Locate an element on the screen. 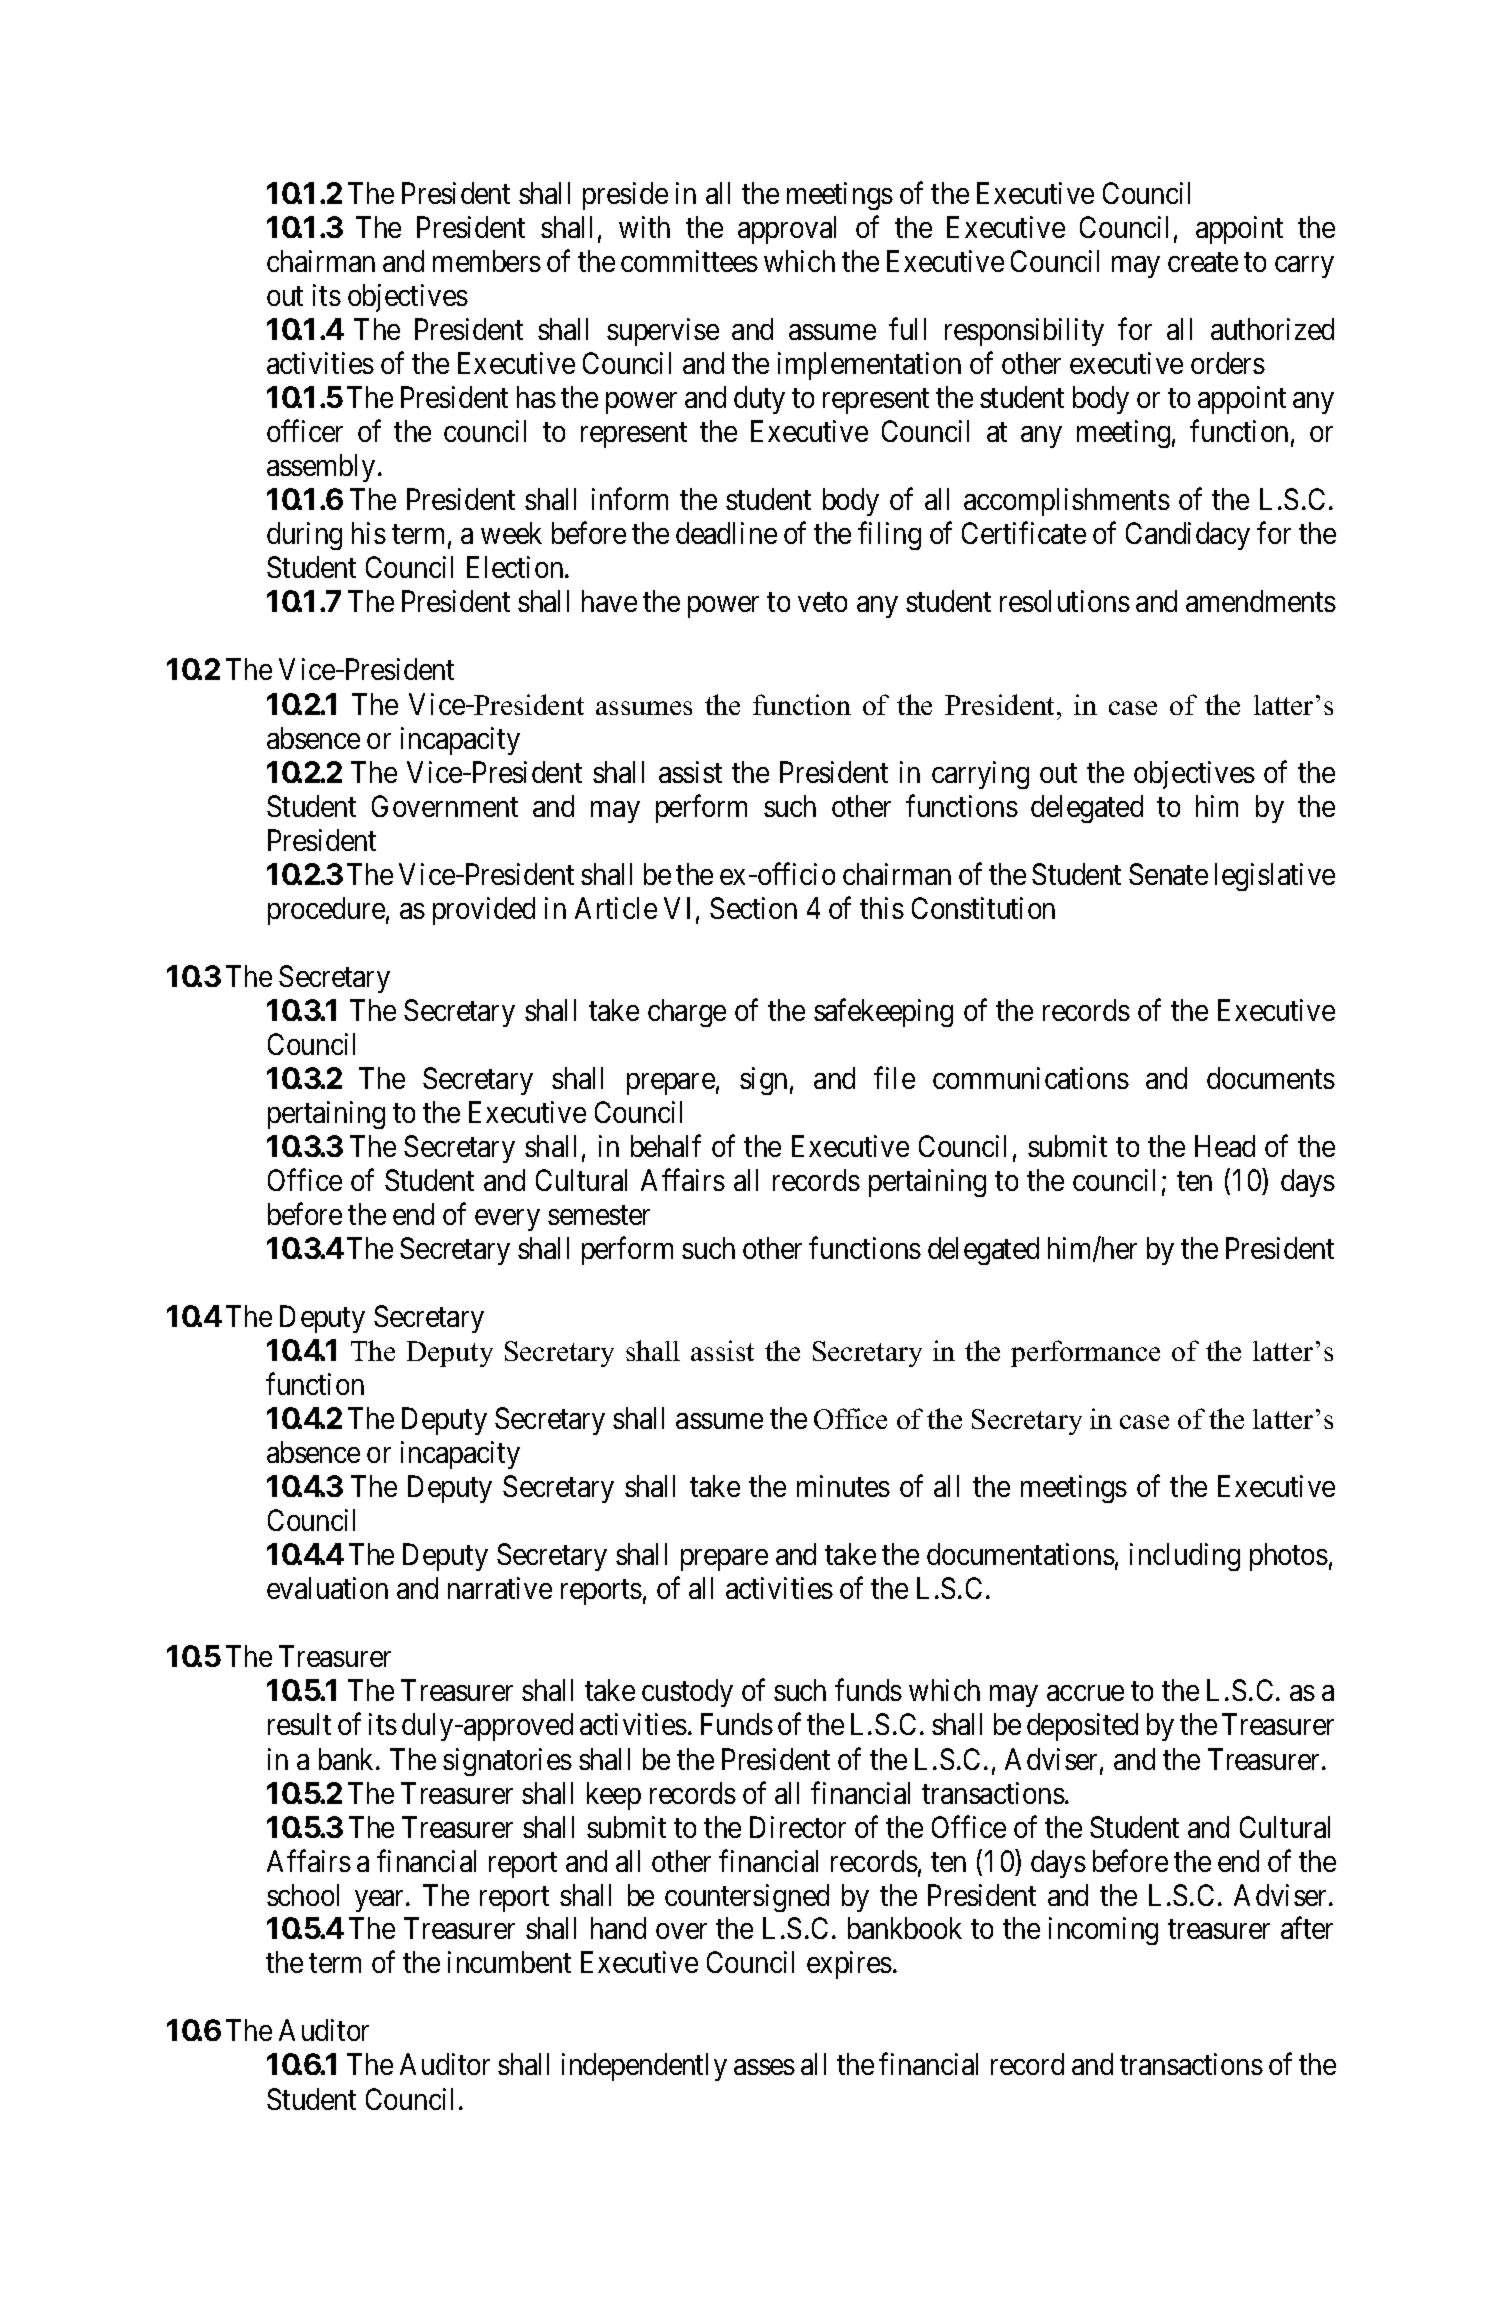 This screenshot has height=2308, width=1509. Section is located at coordinates (753, 908).
